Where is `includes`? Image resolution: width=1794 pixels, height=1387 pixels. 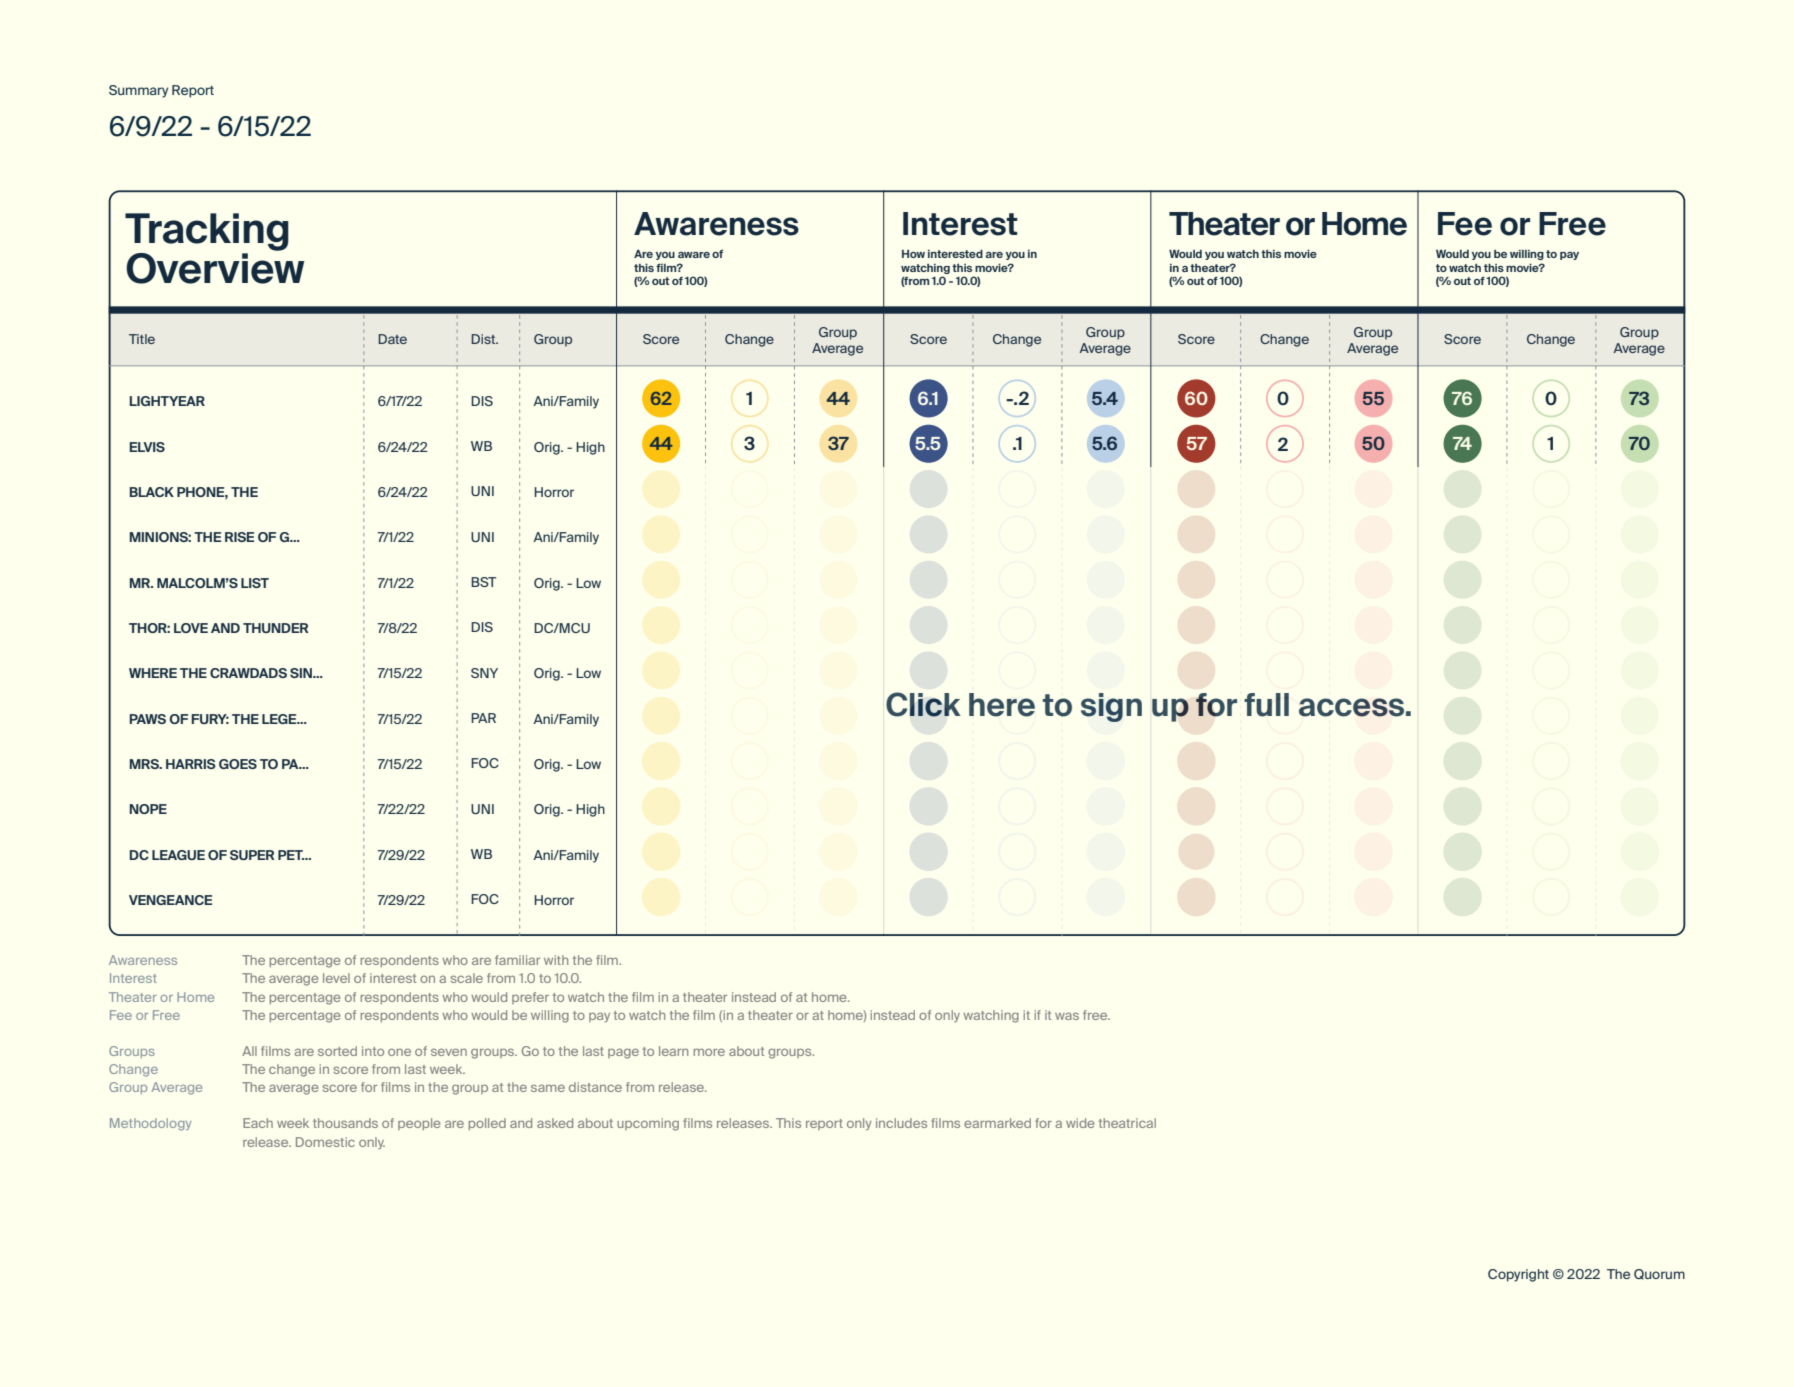
includes is located at coordinates (901, 1123).
